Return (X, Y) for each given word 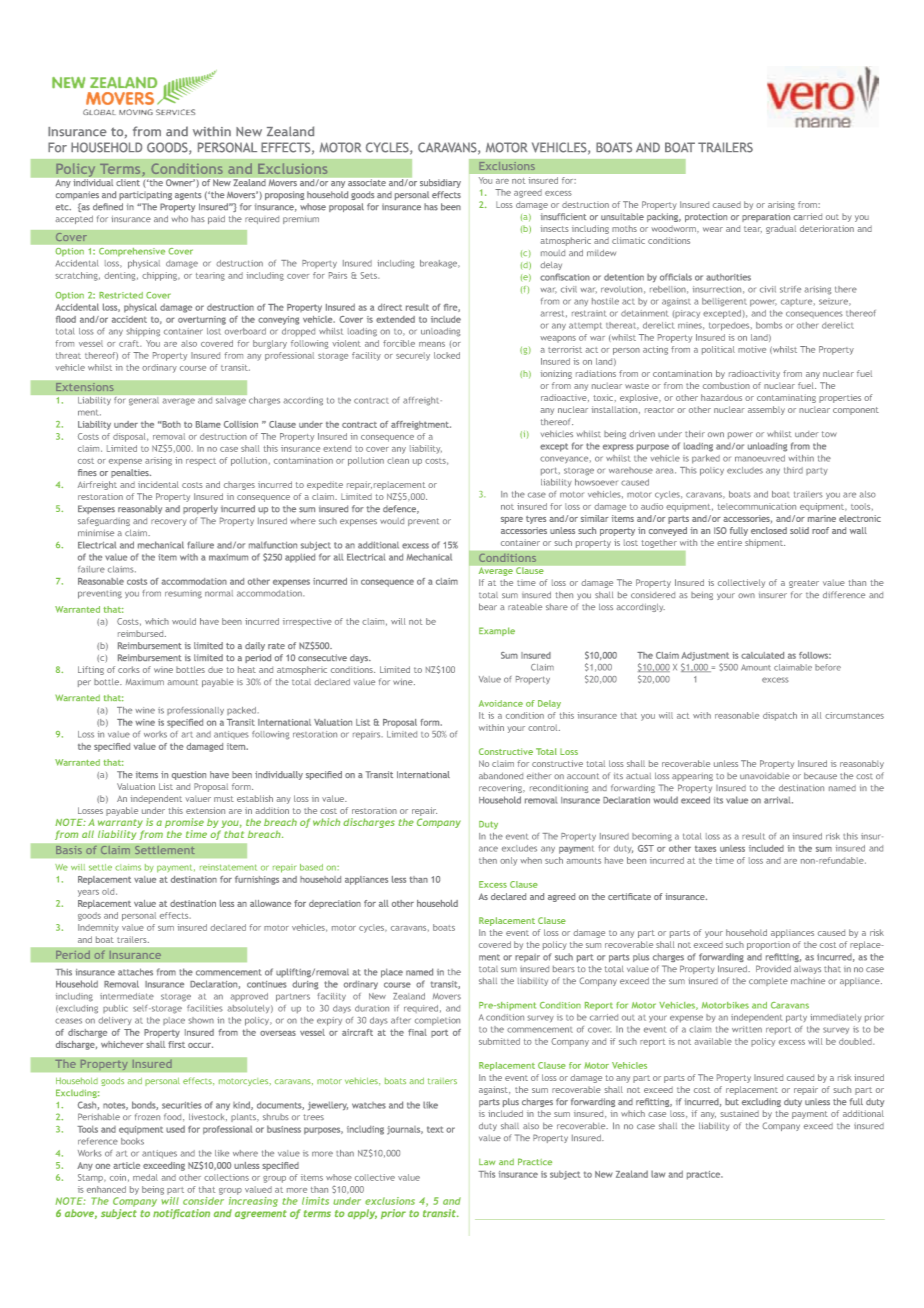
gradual (781, 229)
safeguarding (104, 521)
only (508, 861)
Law (487, 1162)
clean (398, 460)
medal (145, 1177)
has (198, 219)
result (753, 836)
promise (184, 824)
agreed (528, 193)
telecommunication (756, 506)
